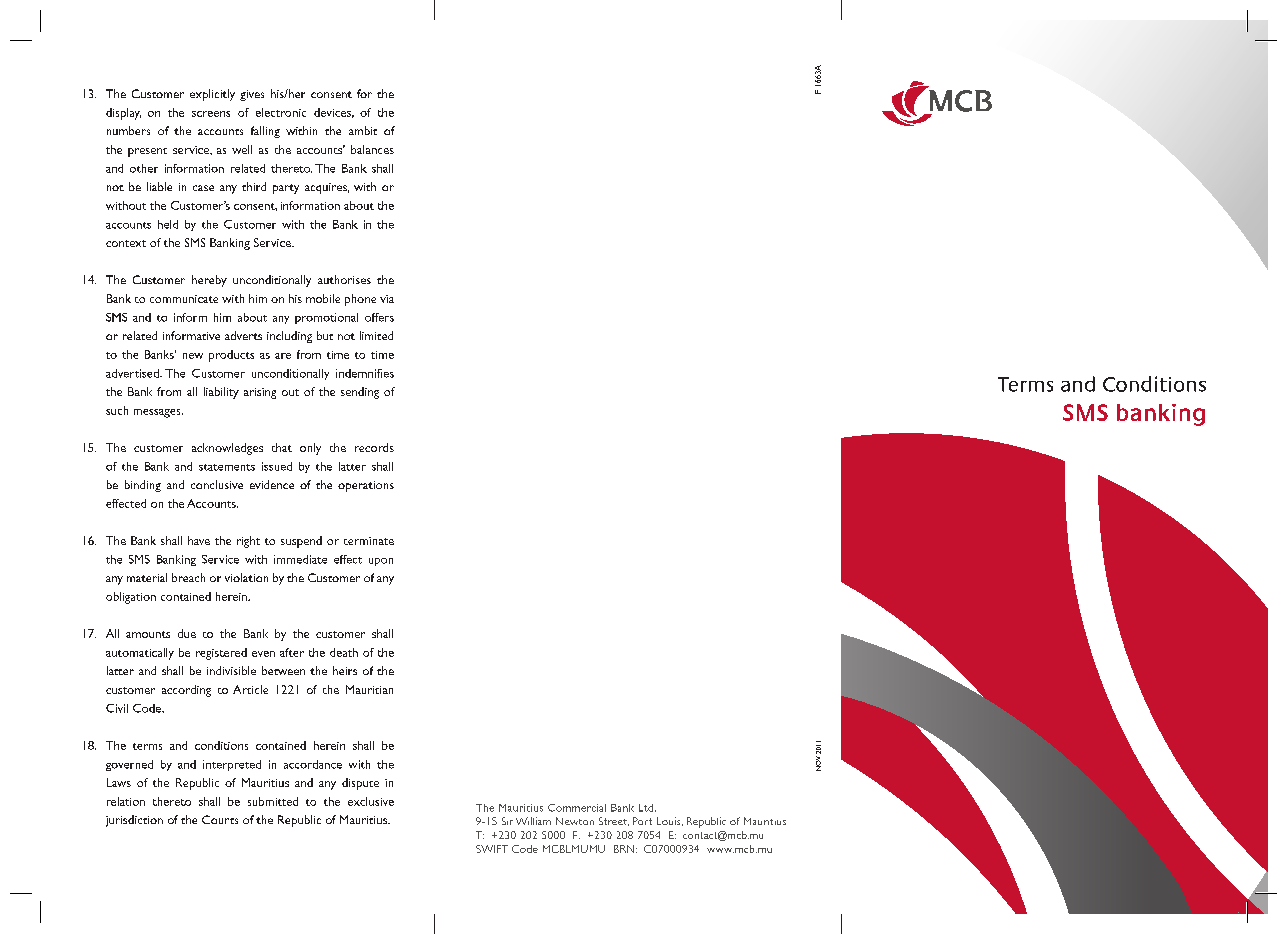  I want to click on balances, so click(372, 149).
